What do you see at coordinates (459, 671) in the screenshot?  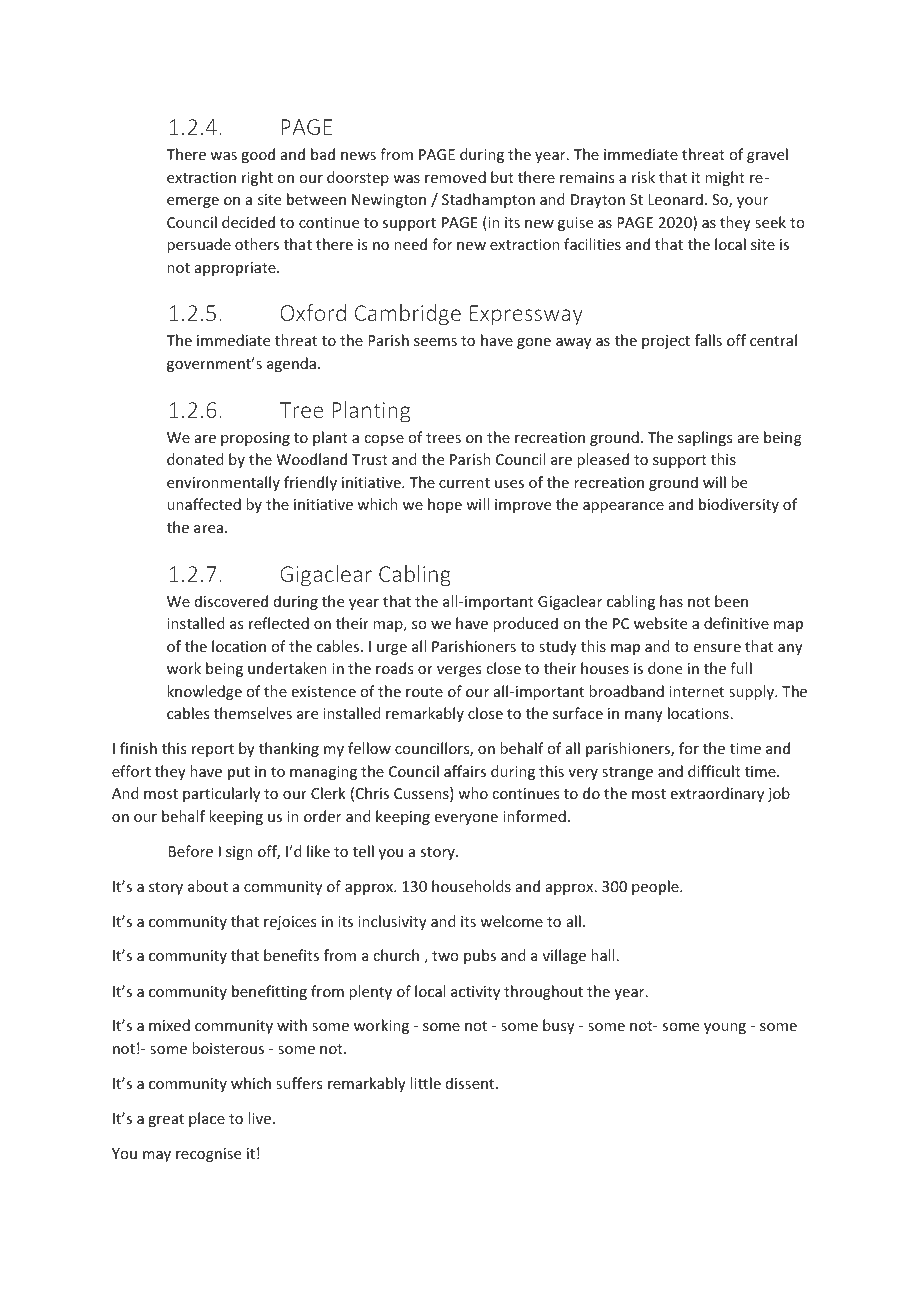 I see `verges` at bounding box center [459, 671].
